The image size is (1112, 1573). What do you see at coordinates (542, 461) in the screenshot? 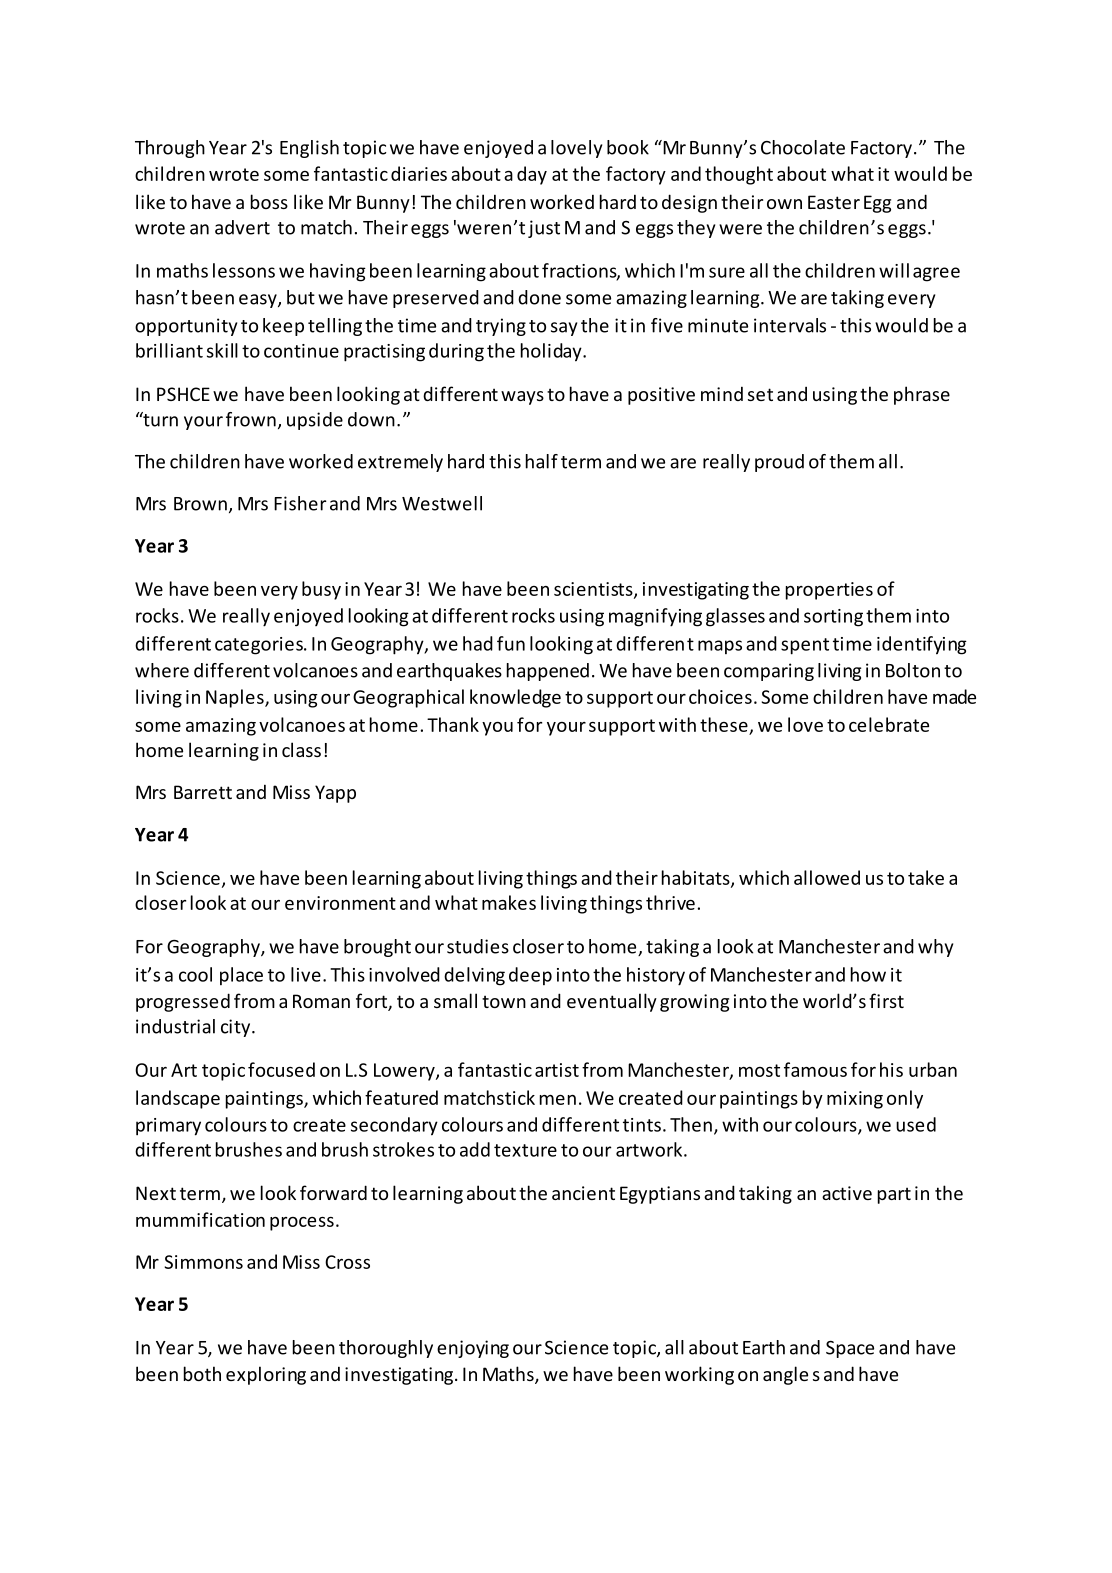
I see `half` at bounding box center [542, 461].
